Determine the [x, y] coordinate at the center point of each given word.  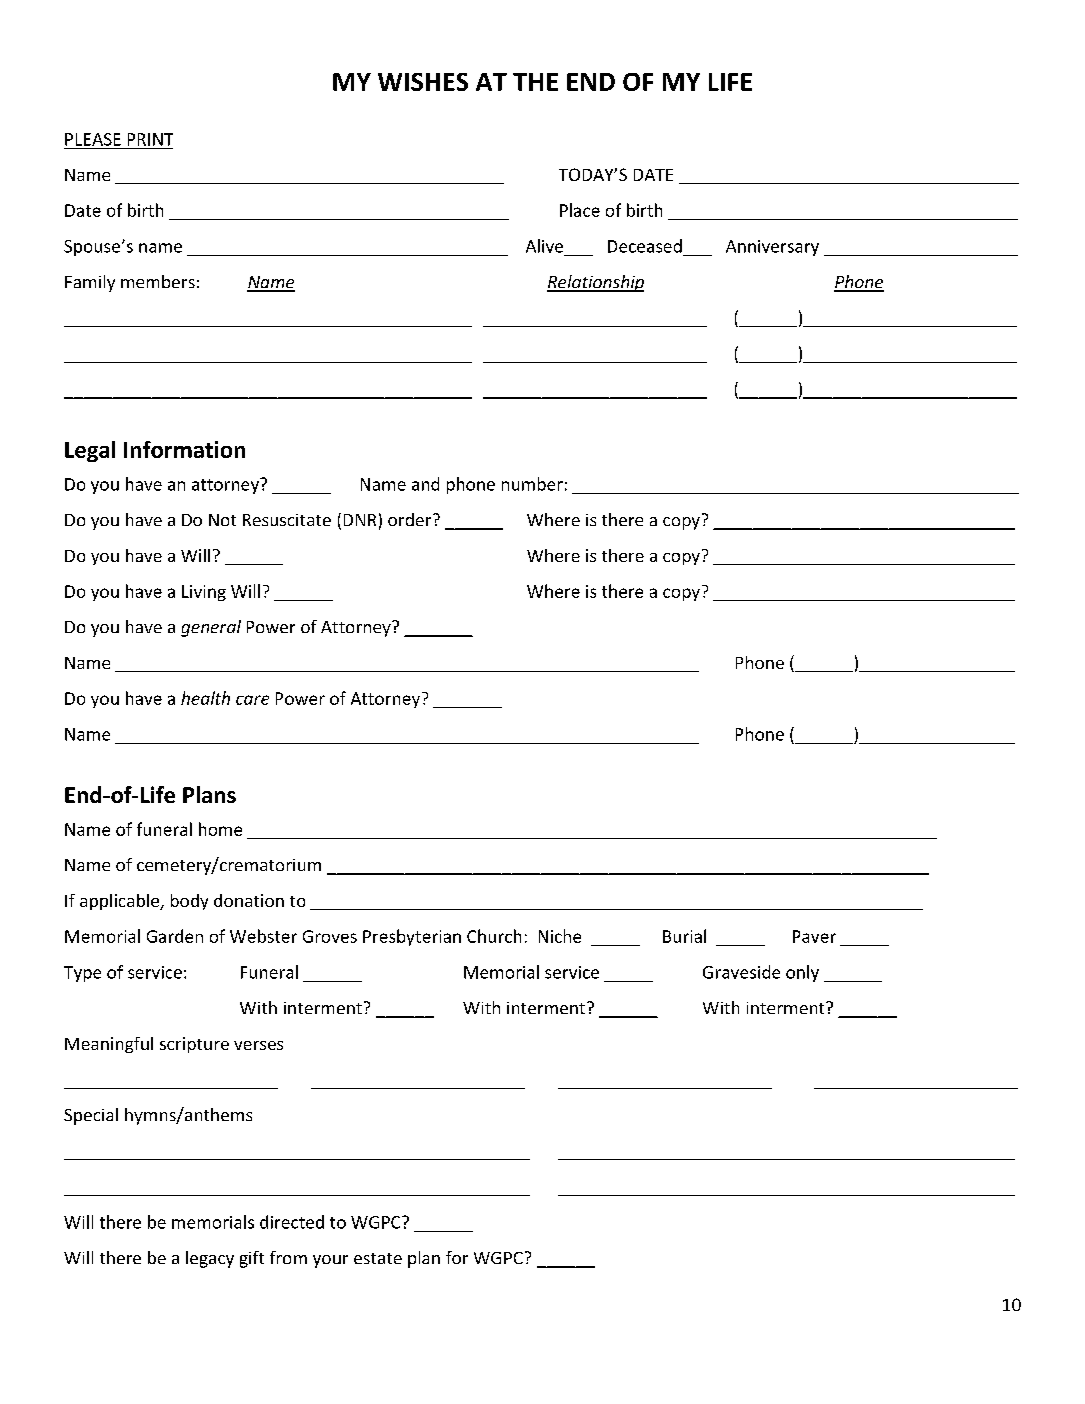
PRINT [150, 139]
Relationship [595, 283]
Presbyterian [412, 937]
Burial [684, 936]
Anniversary [772, 248]
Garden [175, 936]
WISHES [423, 82]
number [532, 484]
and [425, 484]
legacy [210, 1259]
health [205, 698]
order [411, 519]
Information [184, 449]
